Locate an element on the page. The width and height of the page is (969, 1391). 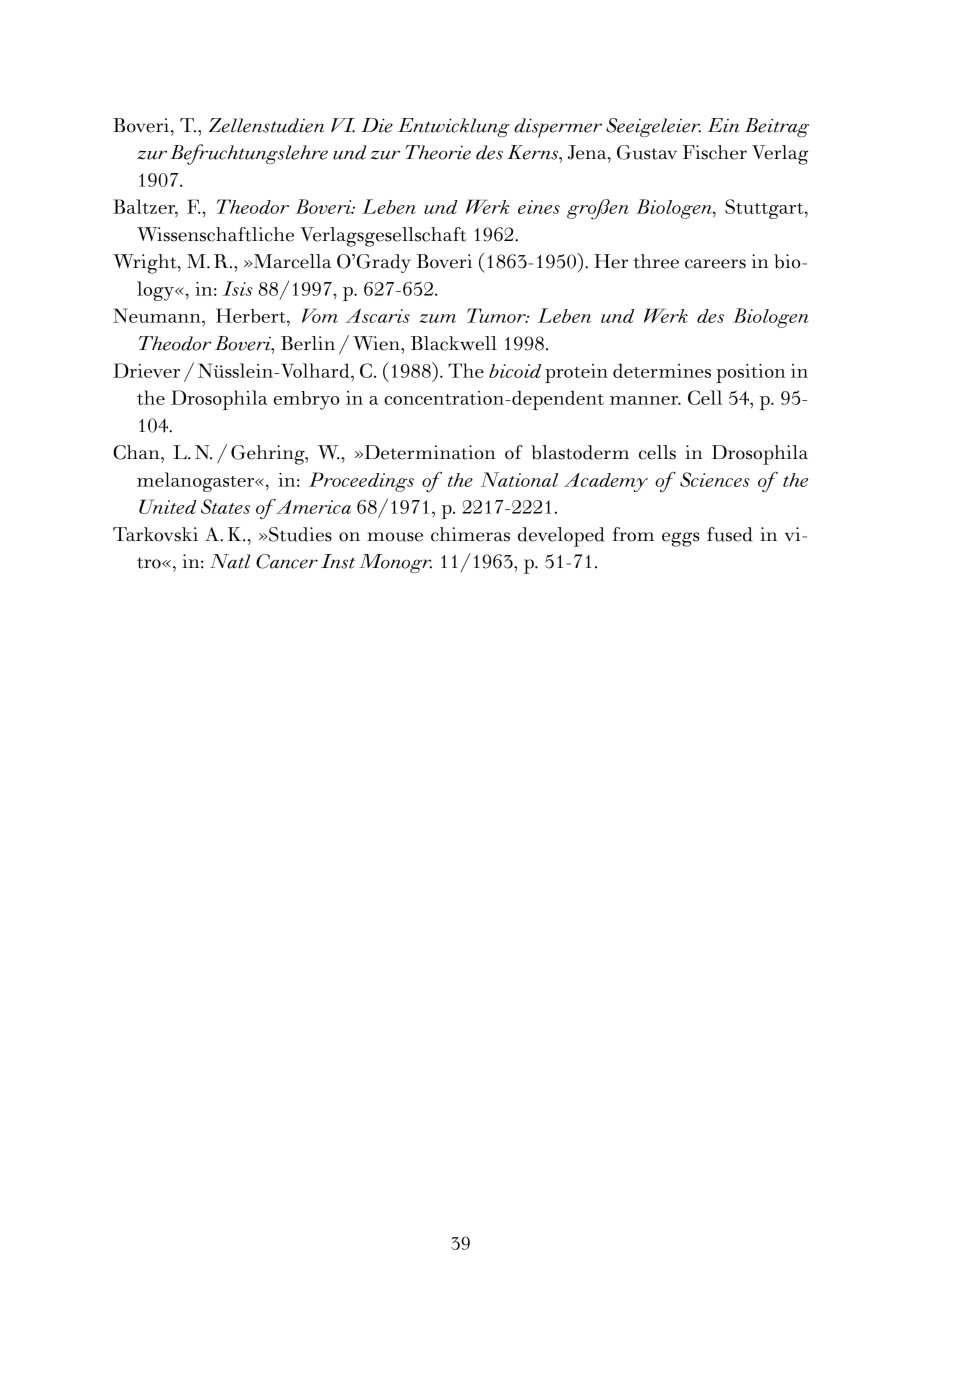
Jena is located at coordinates (588, 152).
